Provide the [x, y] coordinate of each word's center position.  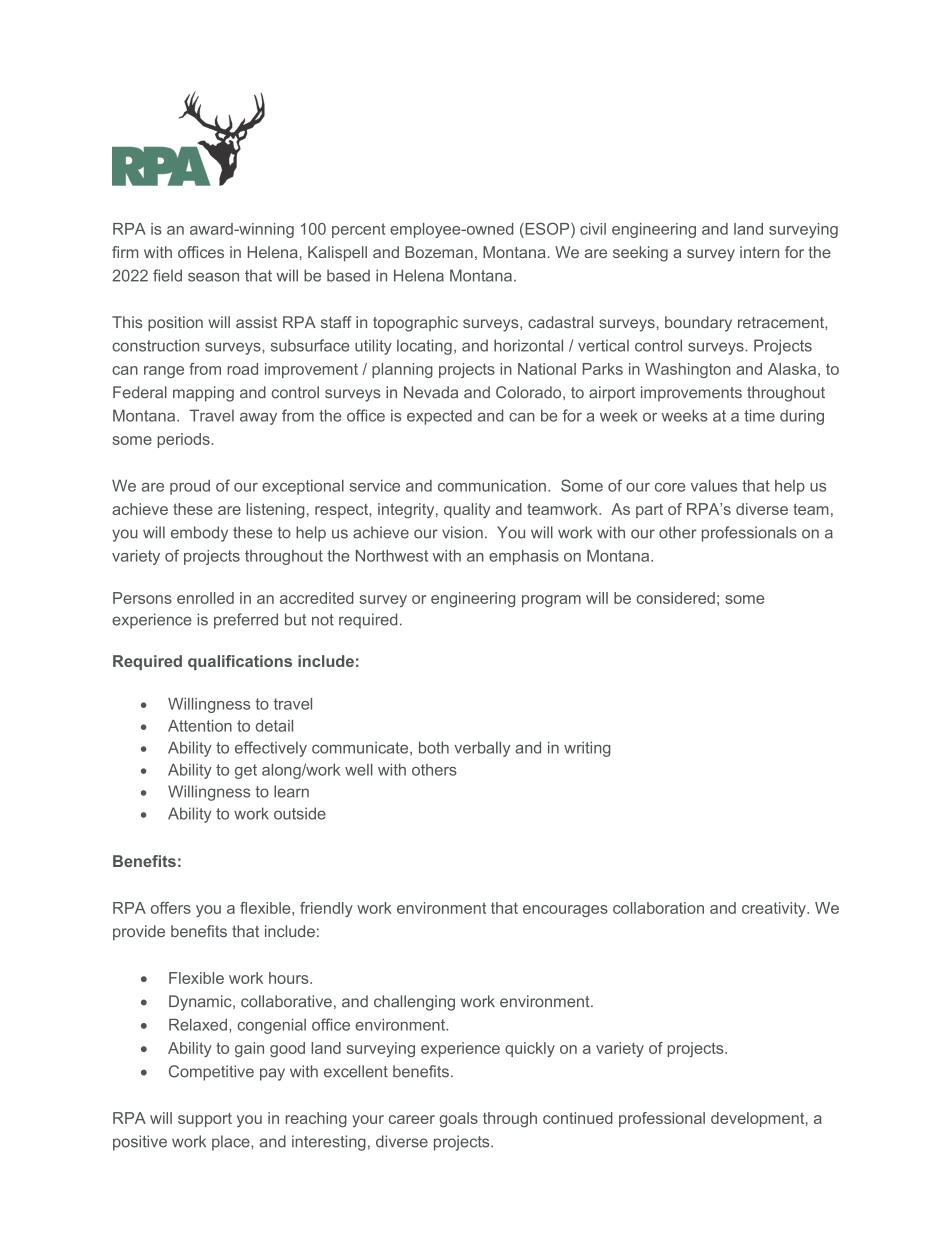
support [205, 1120]
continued [578, 1118]
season [213, 277]
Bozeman [439, 252]
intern [759, 252]
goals [458, 1120]
